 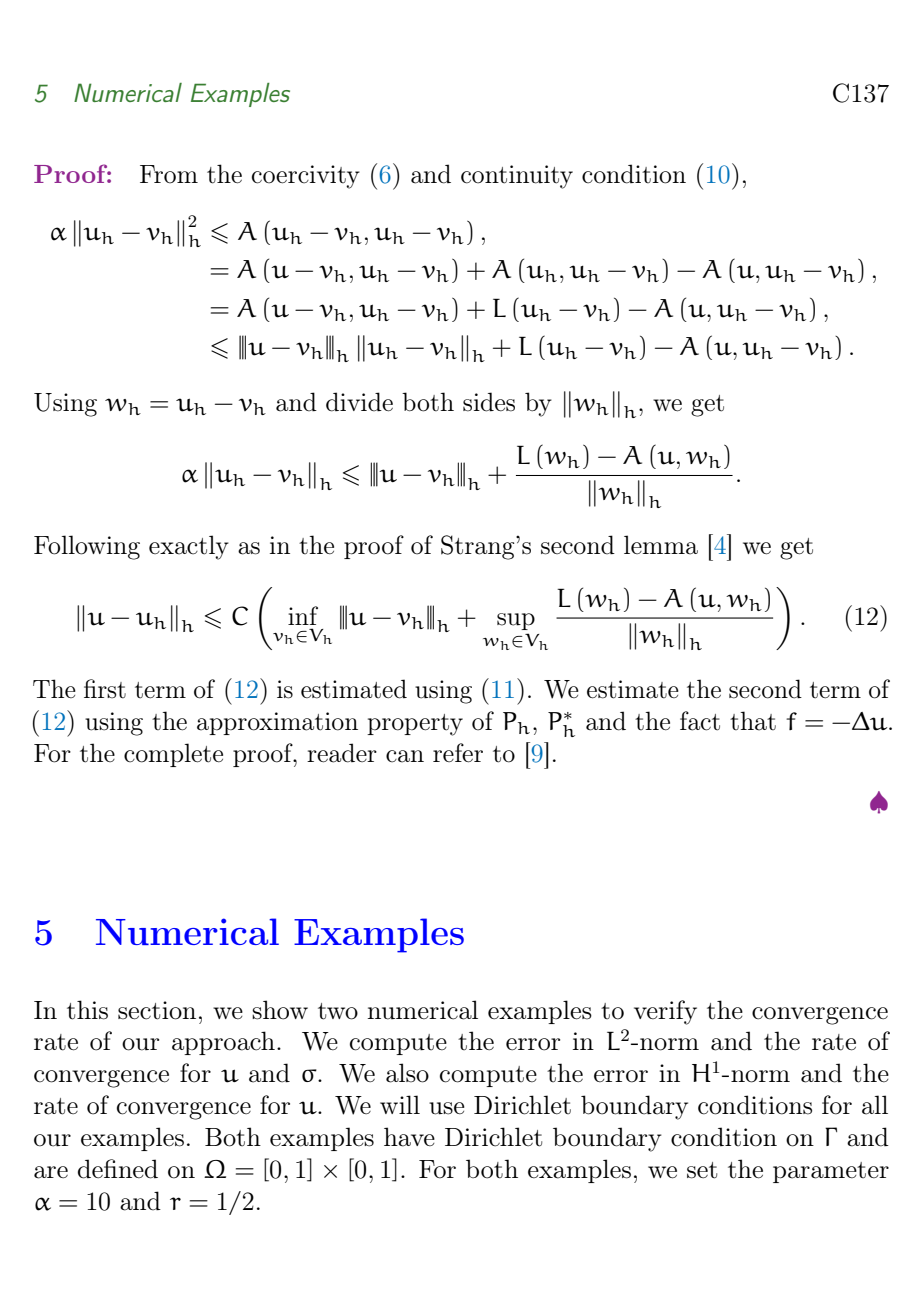 I want to click on continuity, so click(x=517, y=177).
